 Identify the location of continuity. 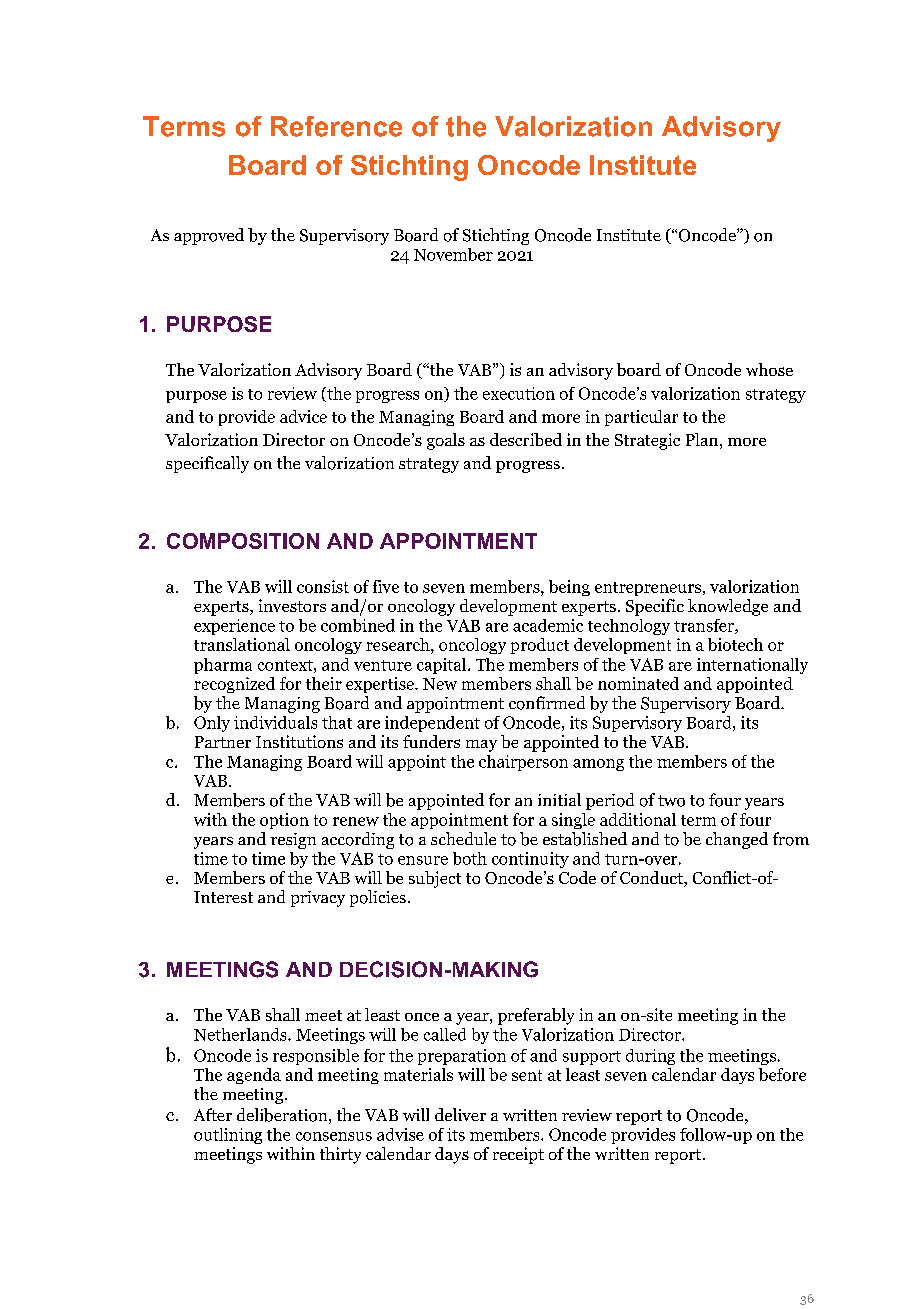
(530, 860).
